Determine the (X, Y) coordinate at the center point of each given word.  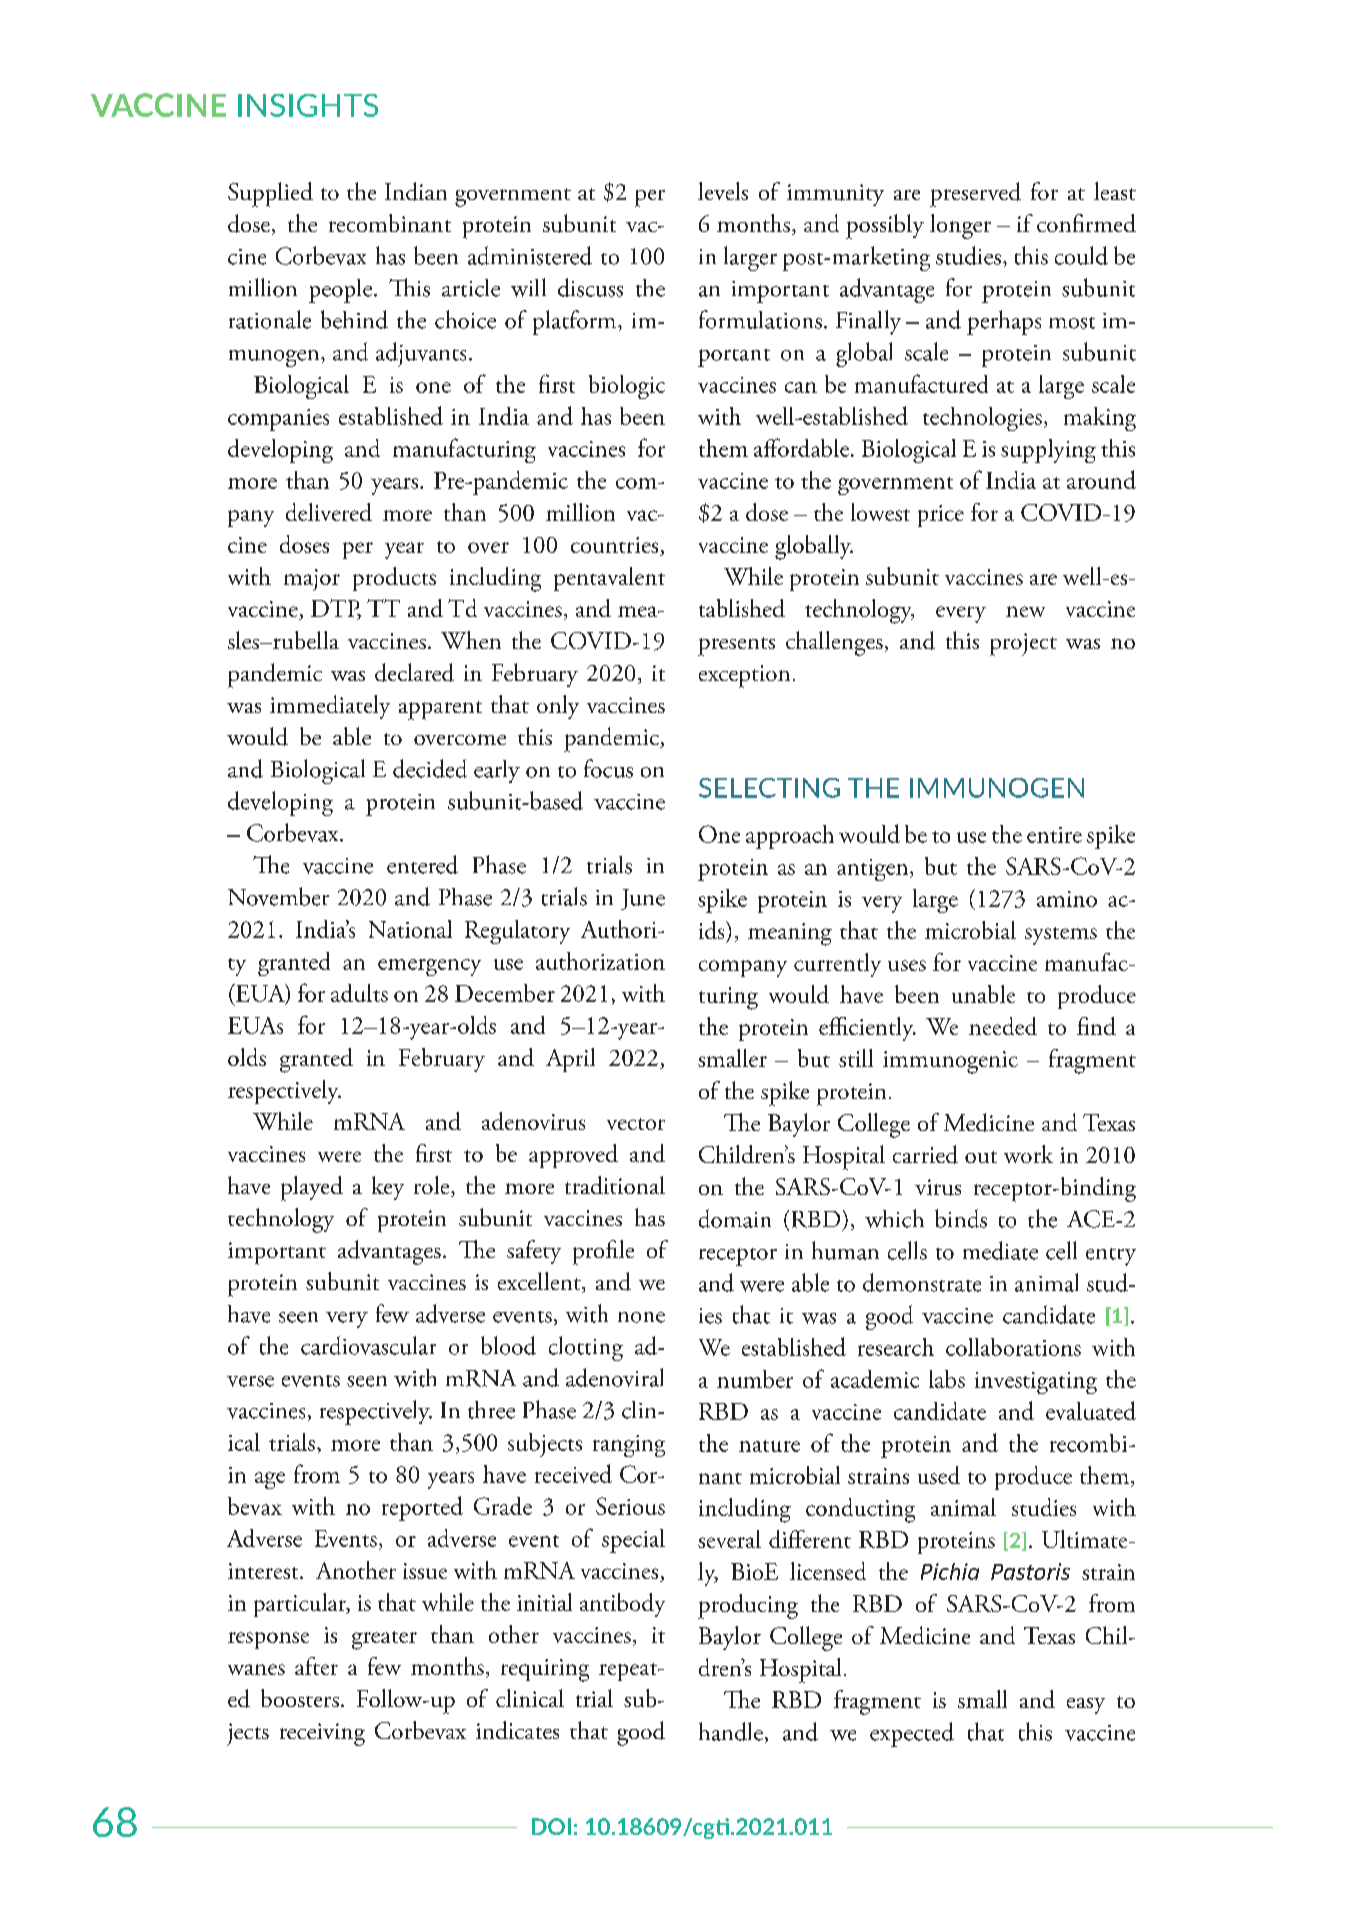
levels (723, 191)
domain (735, 1218)
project (1023, 644)
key (388, 1188)
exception (744, 676)
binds (961, 1218)
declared (414, 672)
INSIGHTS (308, 105)
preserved (975, 194)
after (316, 1666)
